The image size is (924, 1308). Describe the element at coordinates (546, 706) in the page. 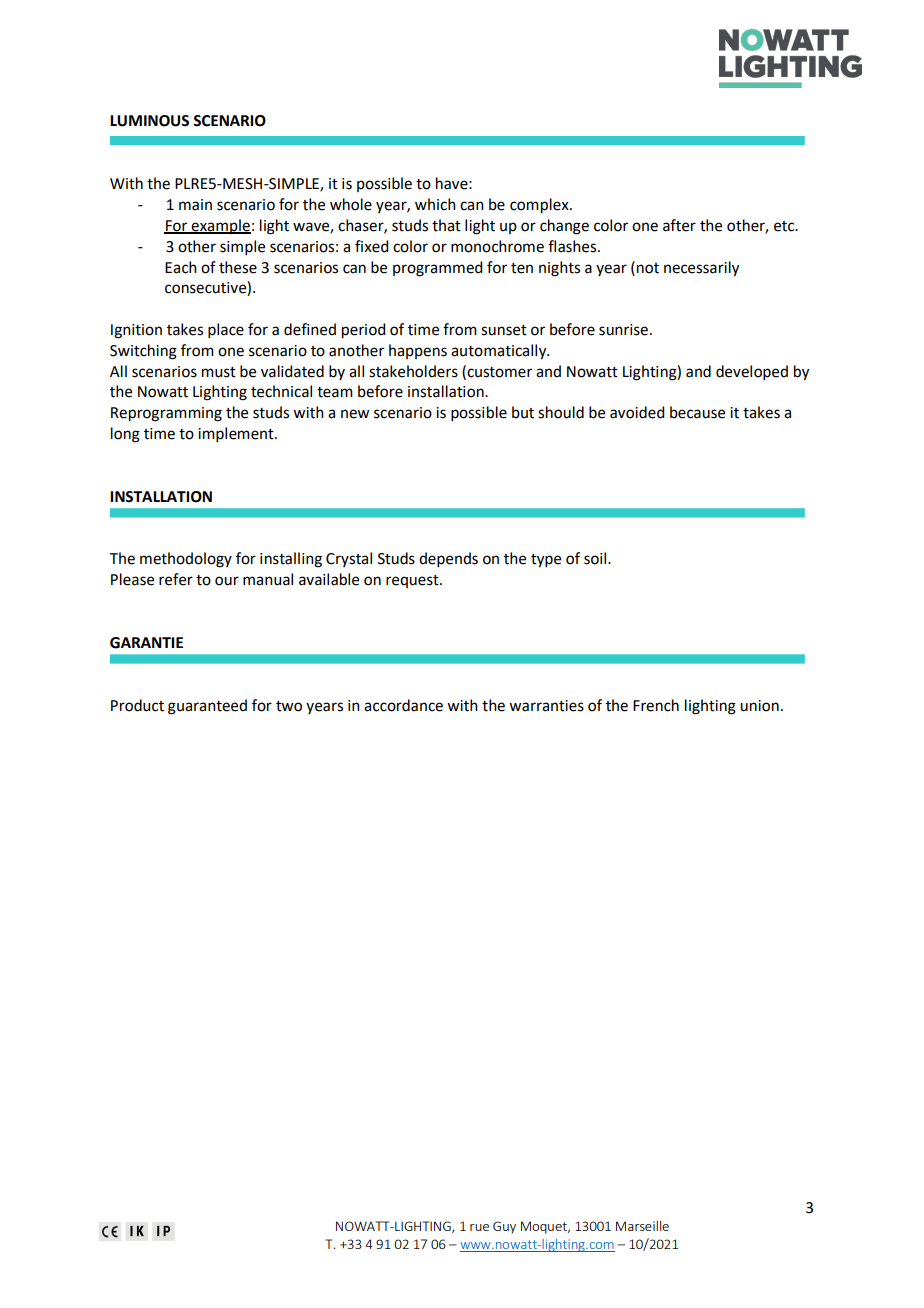

I see `warranties` at that location.
